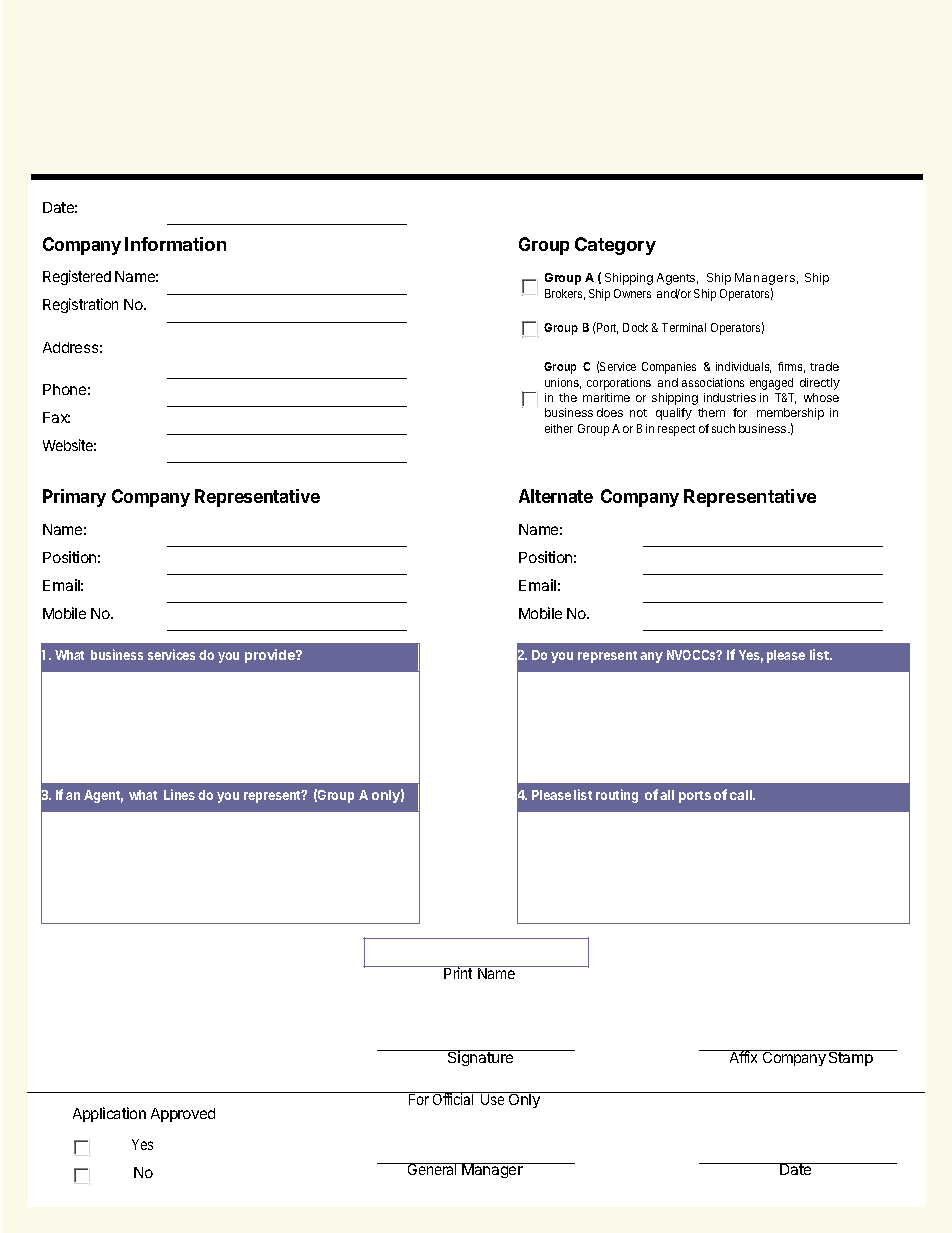  I want to click on call, so click(742, 795).
